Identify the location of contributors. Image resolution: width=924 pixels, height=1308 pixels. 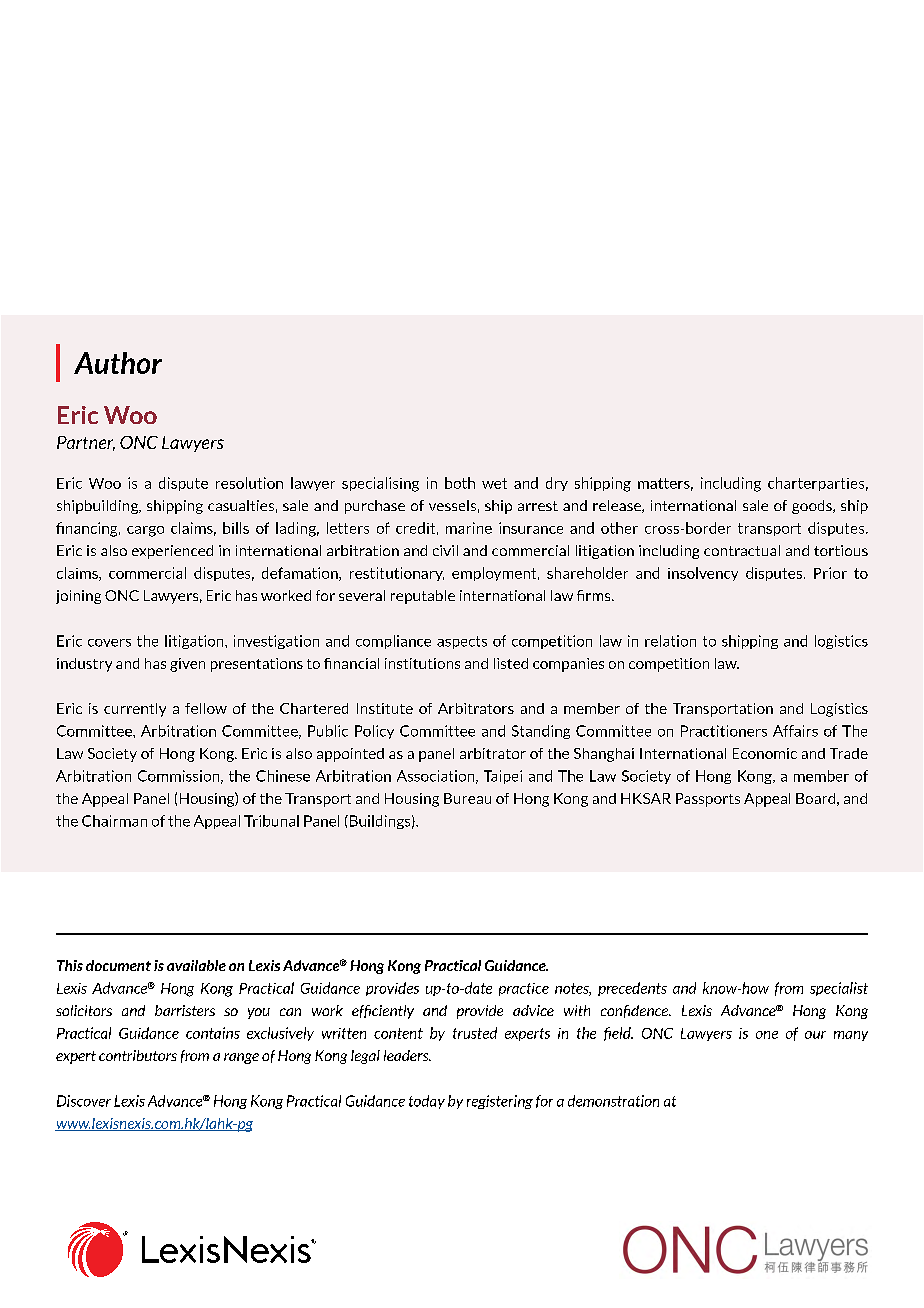
(138, 1055).
